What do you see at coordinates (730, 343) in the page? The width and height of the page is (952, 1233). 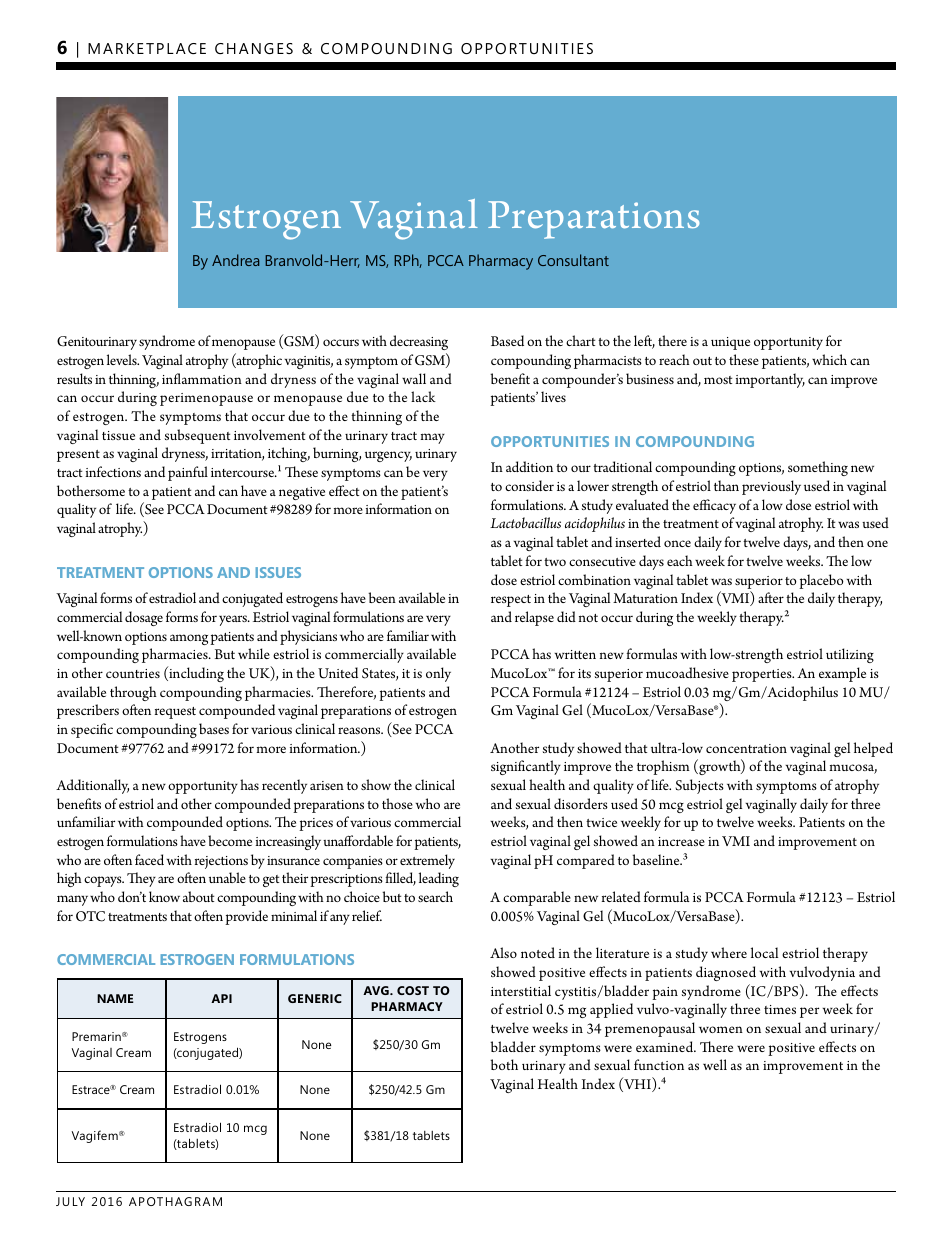 I see `unique` at bounding box center [730, 343].
